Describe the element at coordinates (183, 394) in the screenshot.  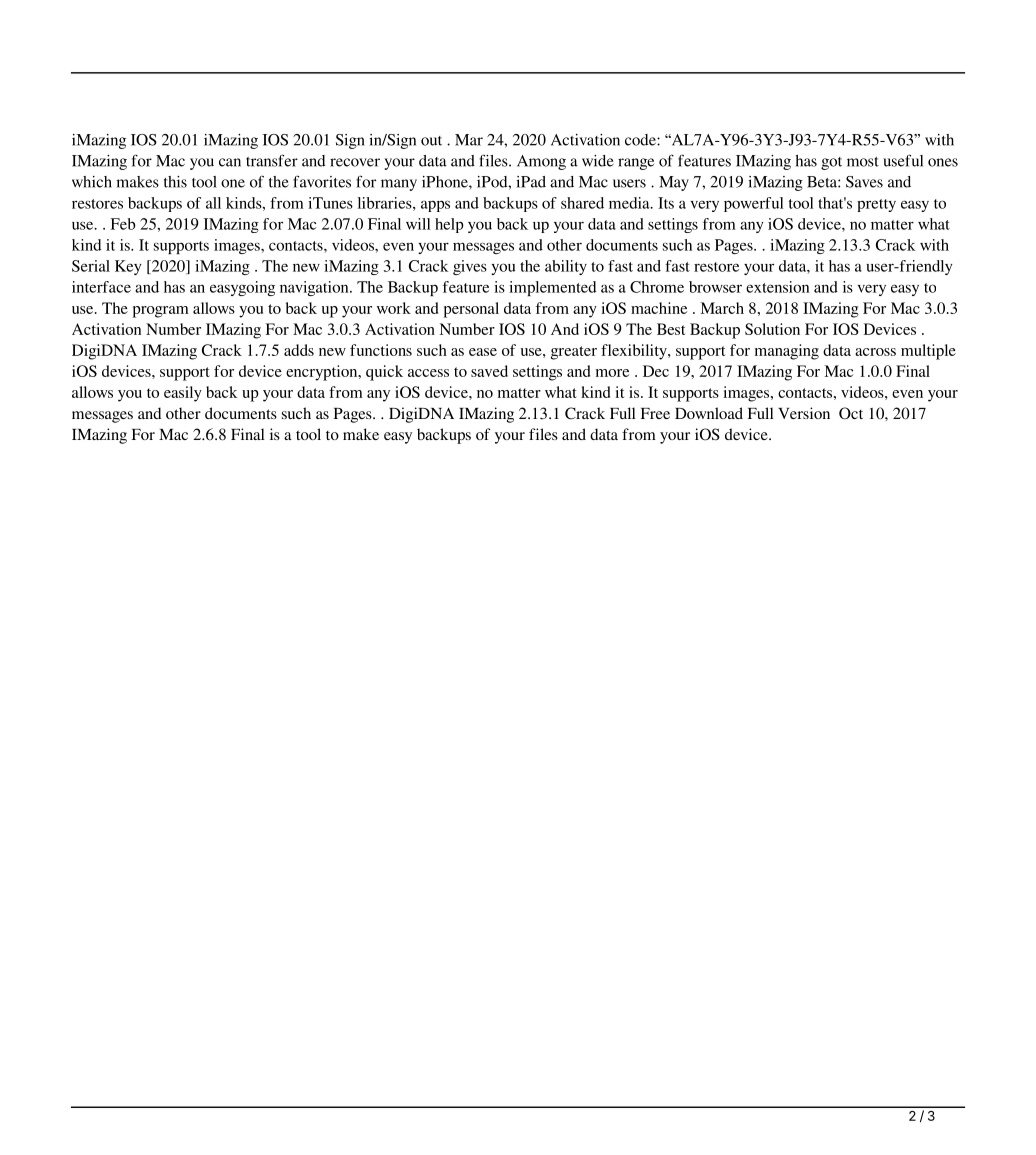
I see `easily` at that location.
